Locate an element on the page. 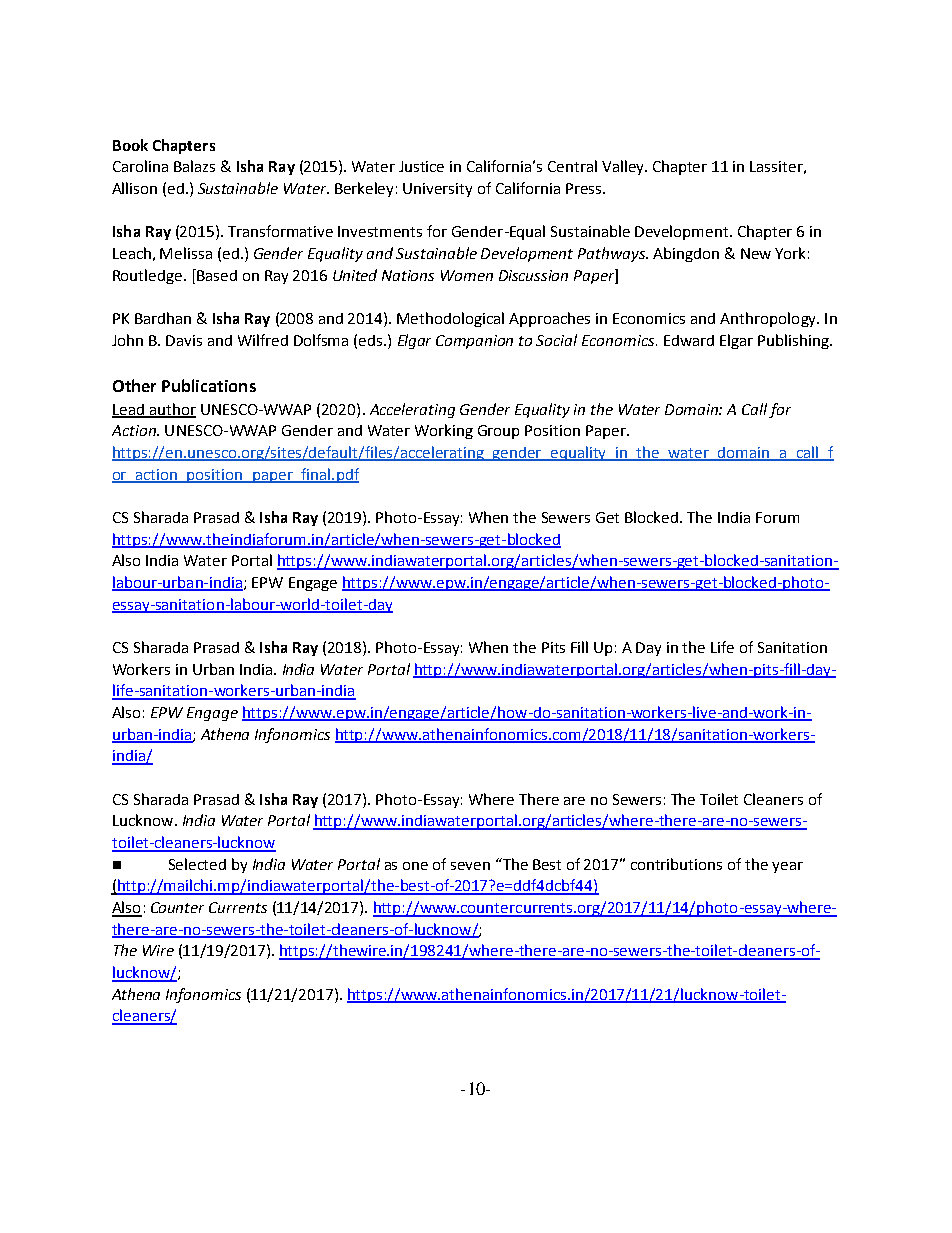 The width and height of the page is (952, 1233). Selected is located at coordinates (197, 864).
